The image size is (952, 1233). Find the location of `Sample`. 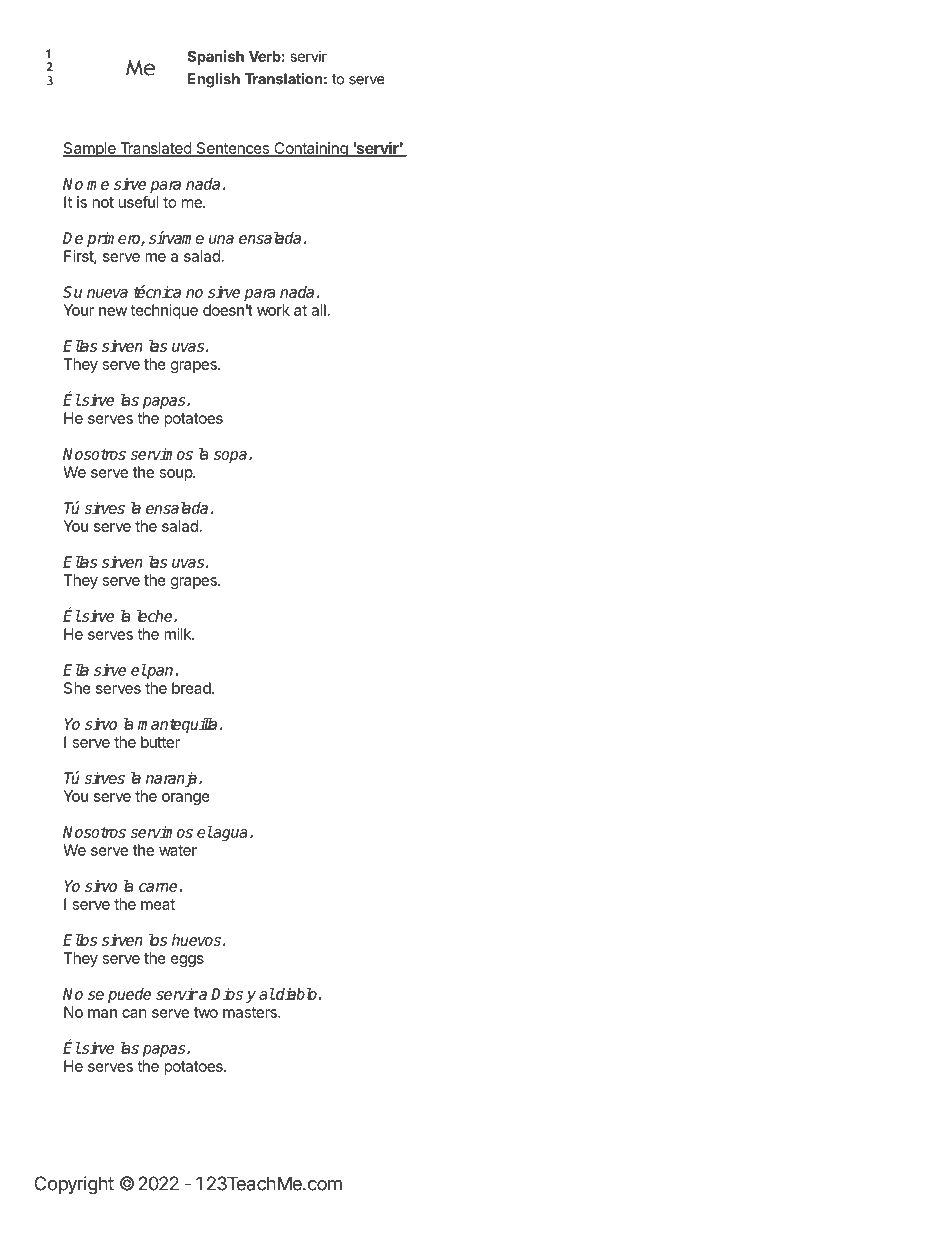

Sample is located at coordinates (90, 149).
